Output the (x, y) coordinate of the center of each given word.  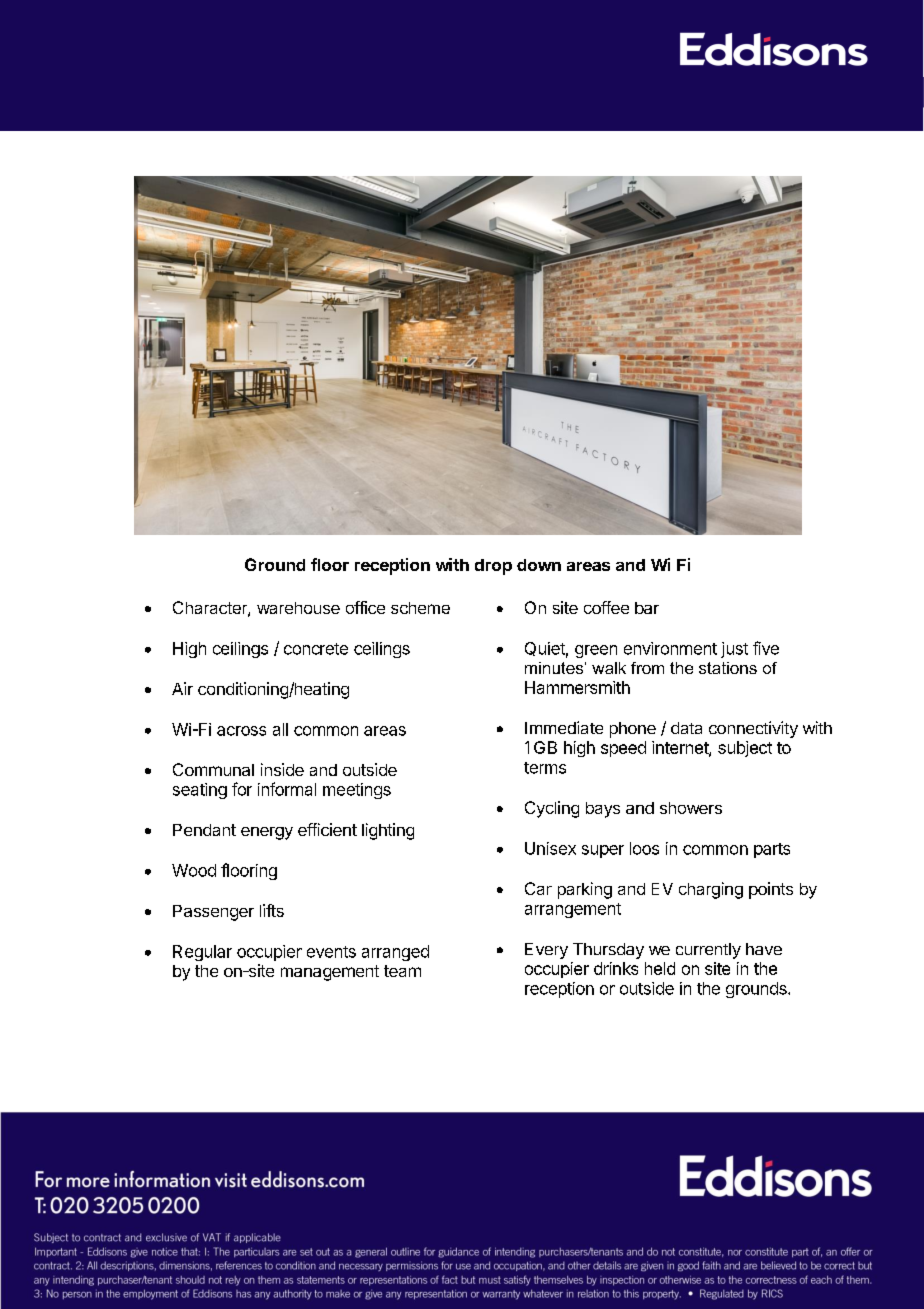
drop (493, 567)
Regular (202, 953)
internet (681, 748)
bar (647, 608)
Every (546, 951)
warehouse (298, 608)
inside (282, 769)
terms (545, 768)
